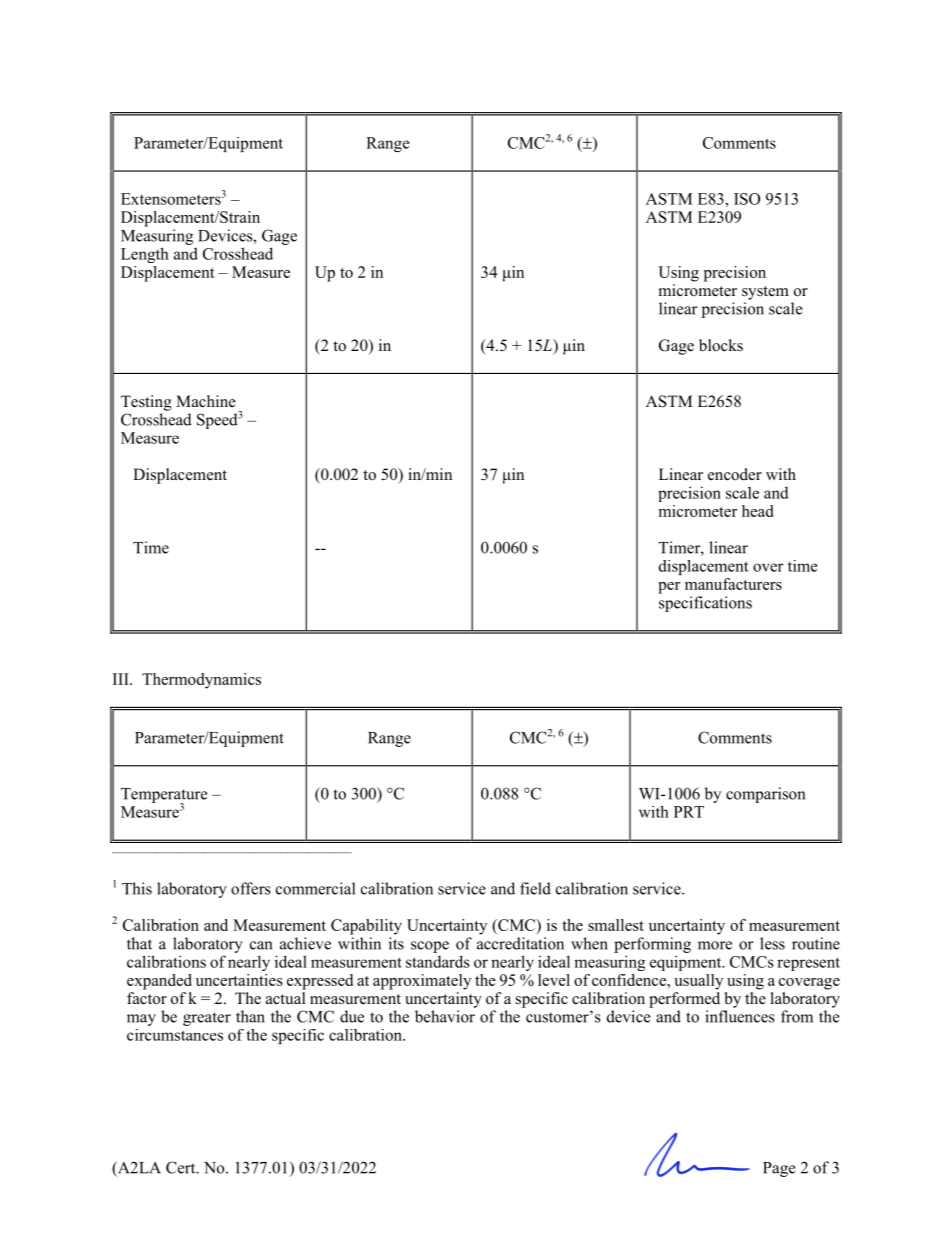  I want to click on system, so click(765, 293).
